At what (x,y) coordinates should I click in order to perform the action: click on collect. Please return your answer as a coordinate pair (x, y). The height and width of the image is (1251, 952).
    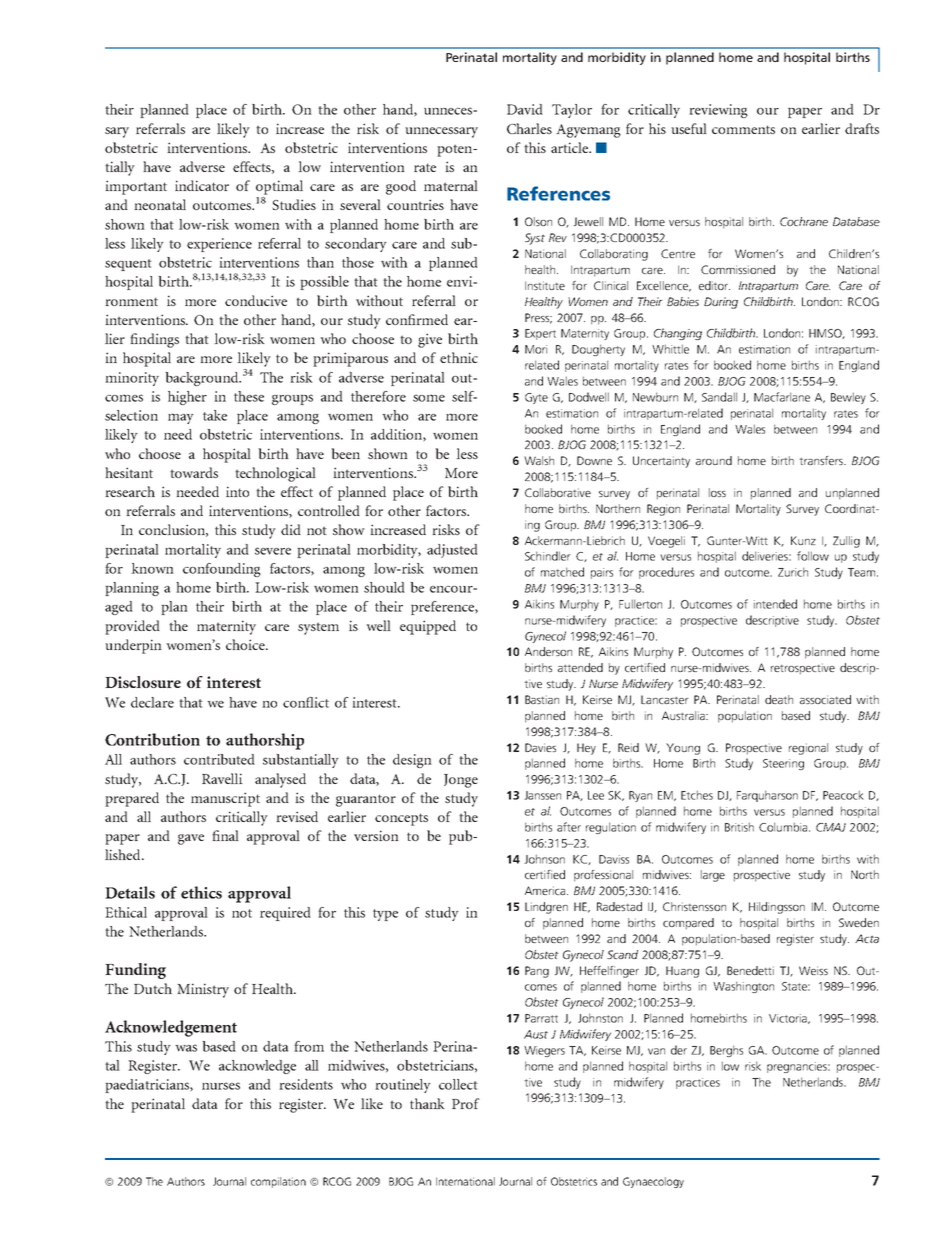
    Looking at the image, I should click on (458, 1084).
